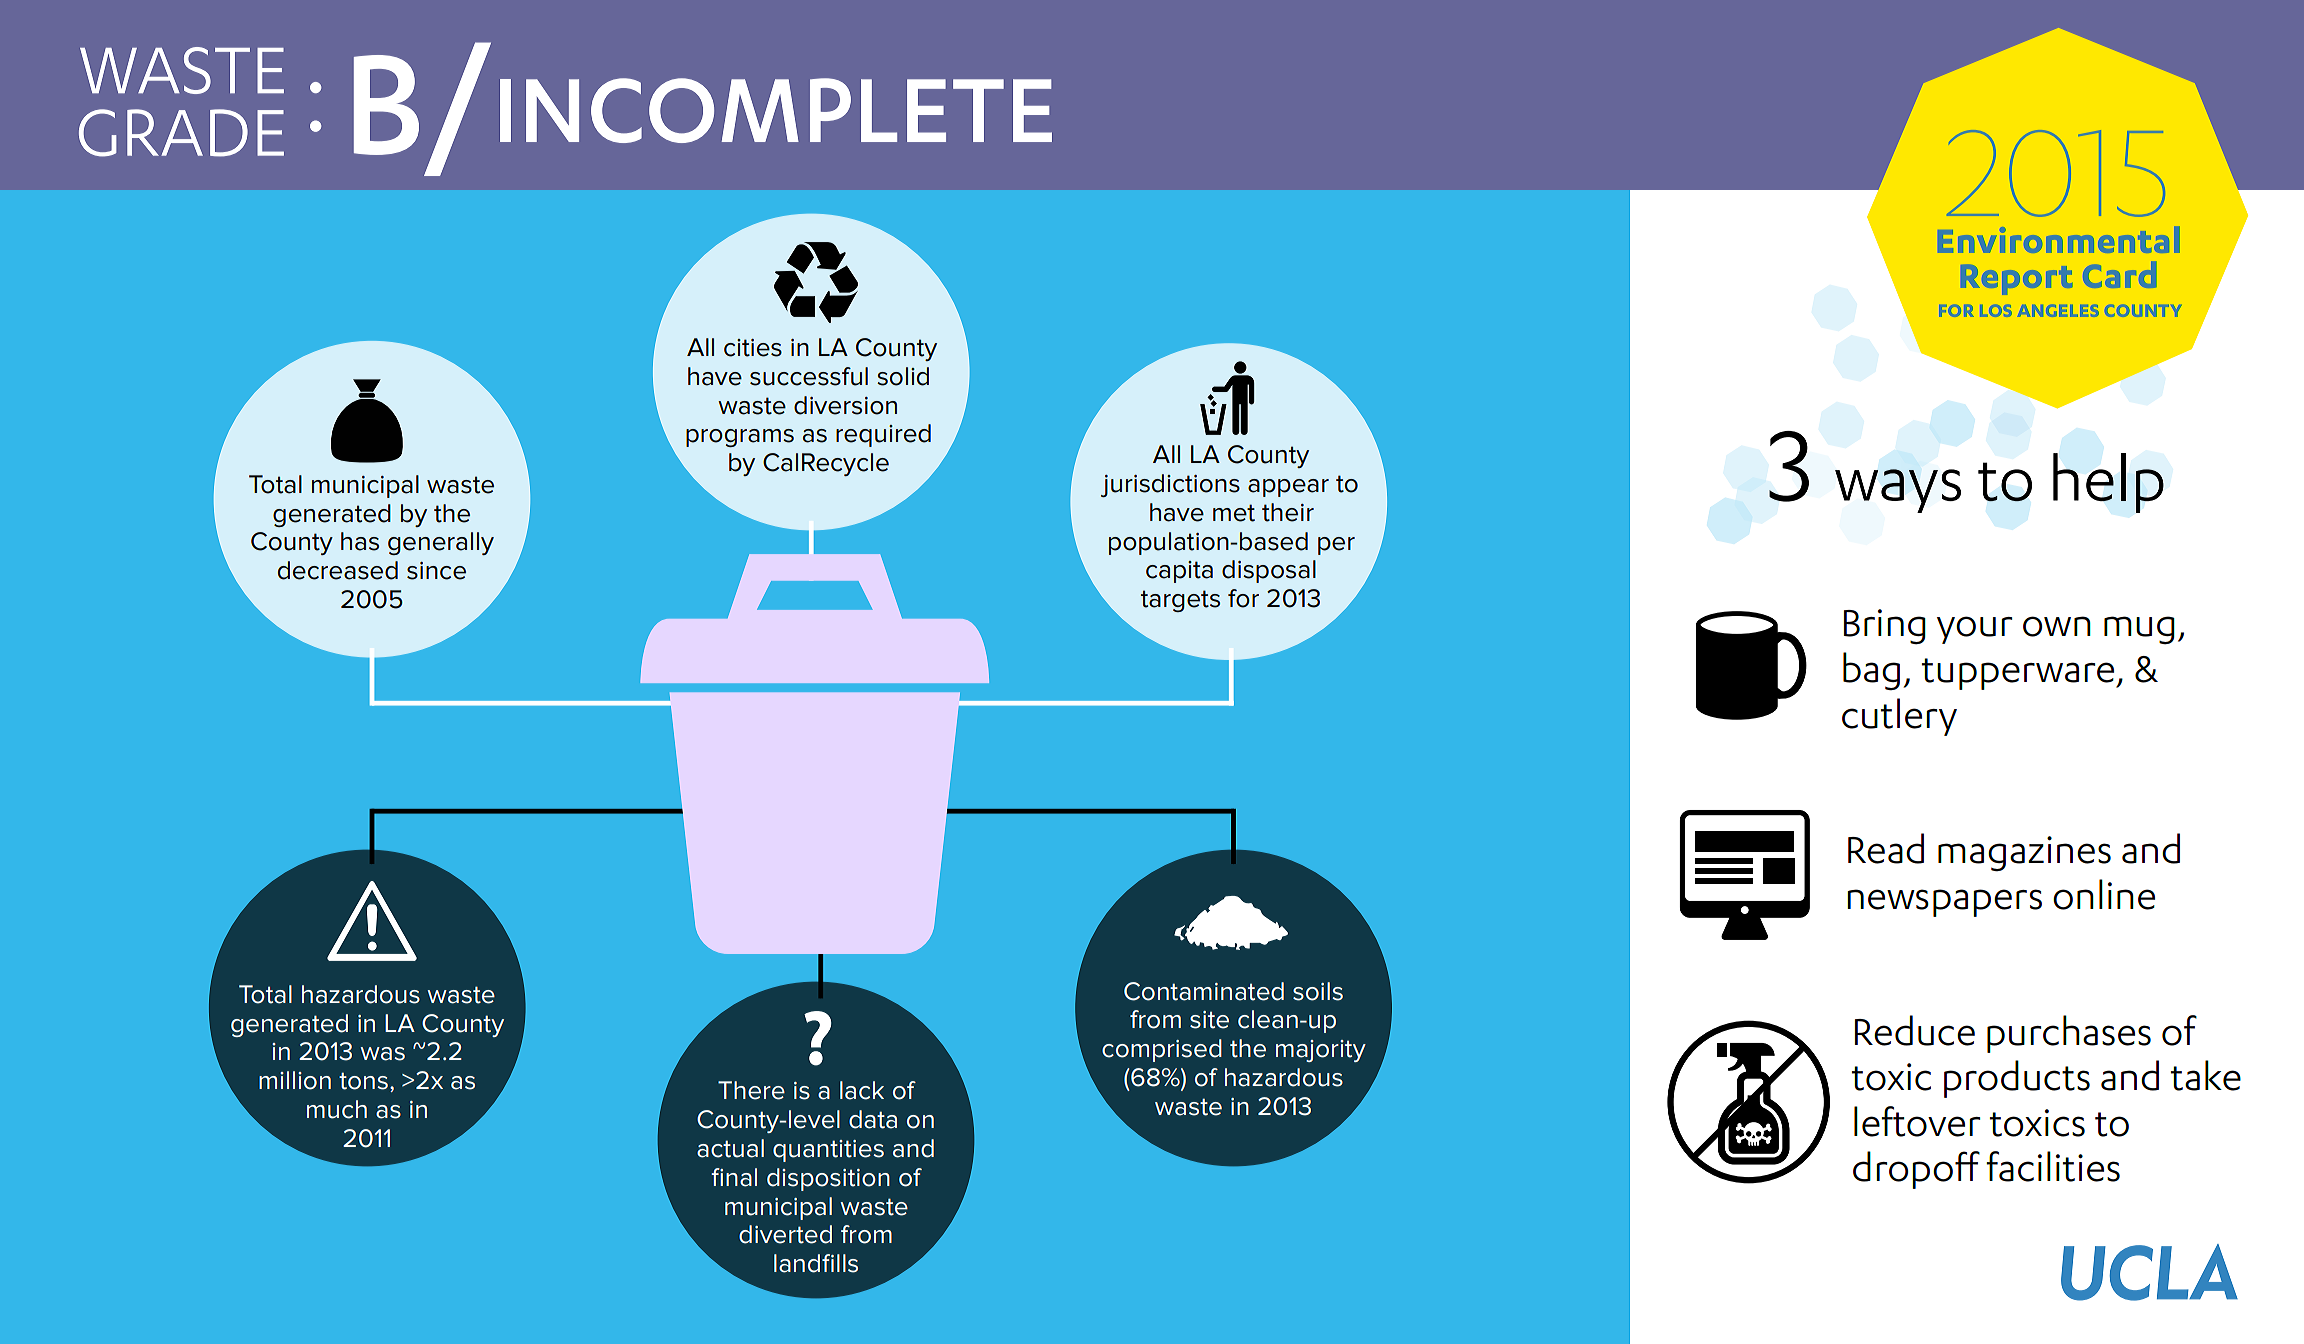 The width and height of the screenshot is (2304, 1344). I want to click on landfills, so click(816, 1263).
